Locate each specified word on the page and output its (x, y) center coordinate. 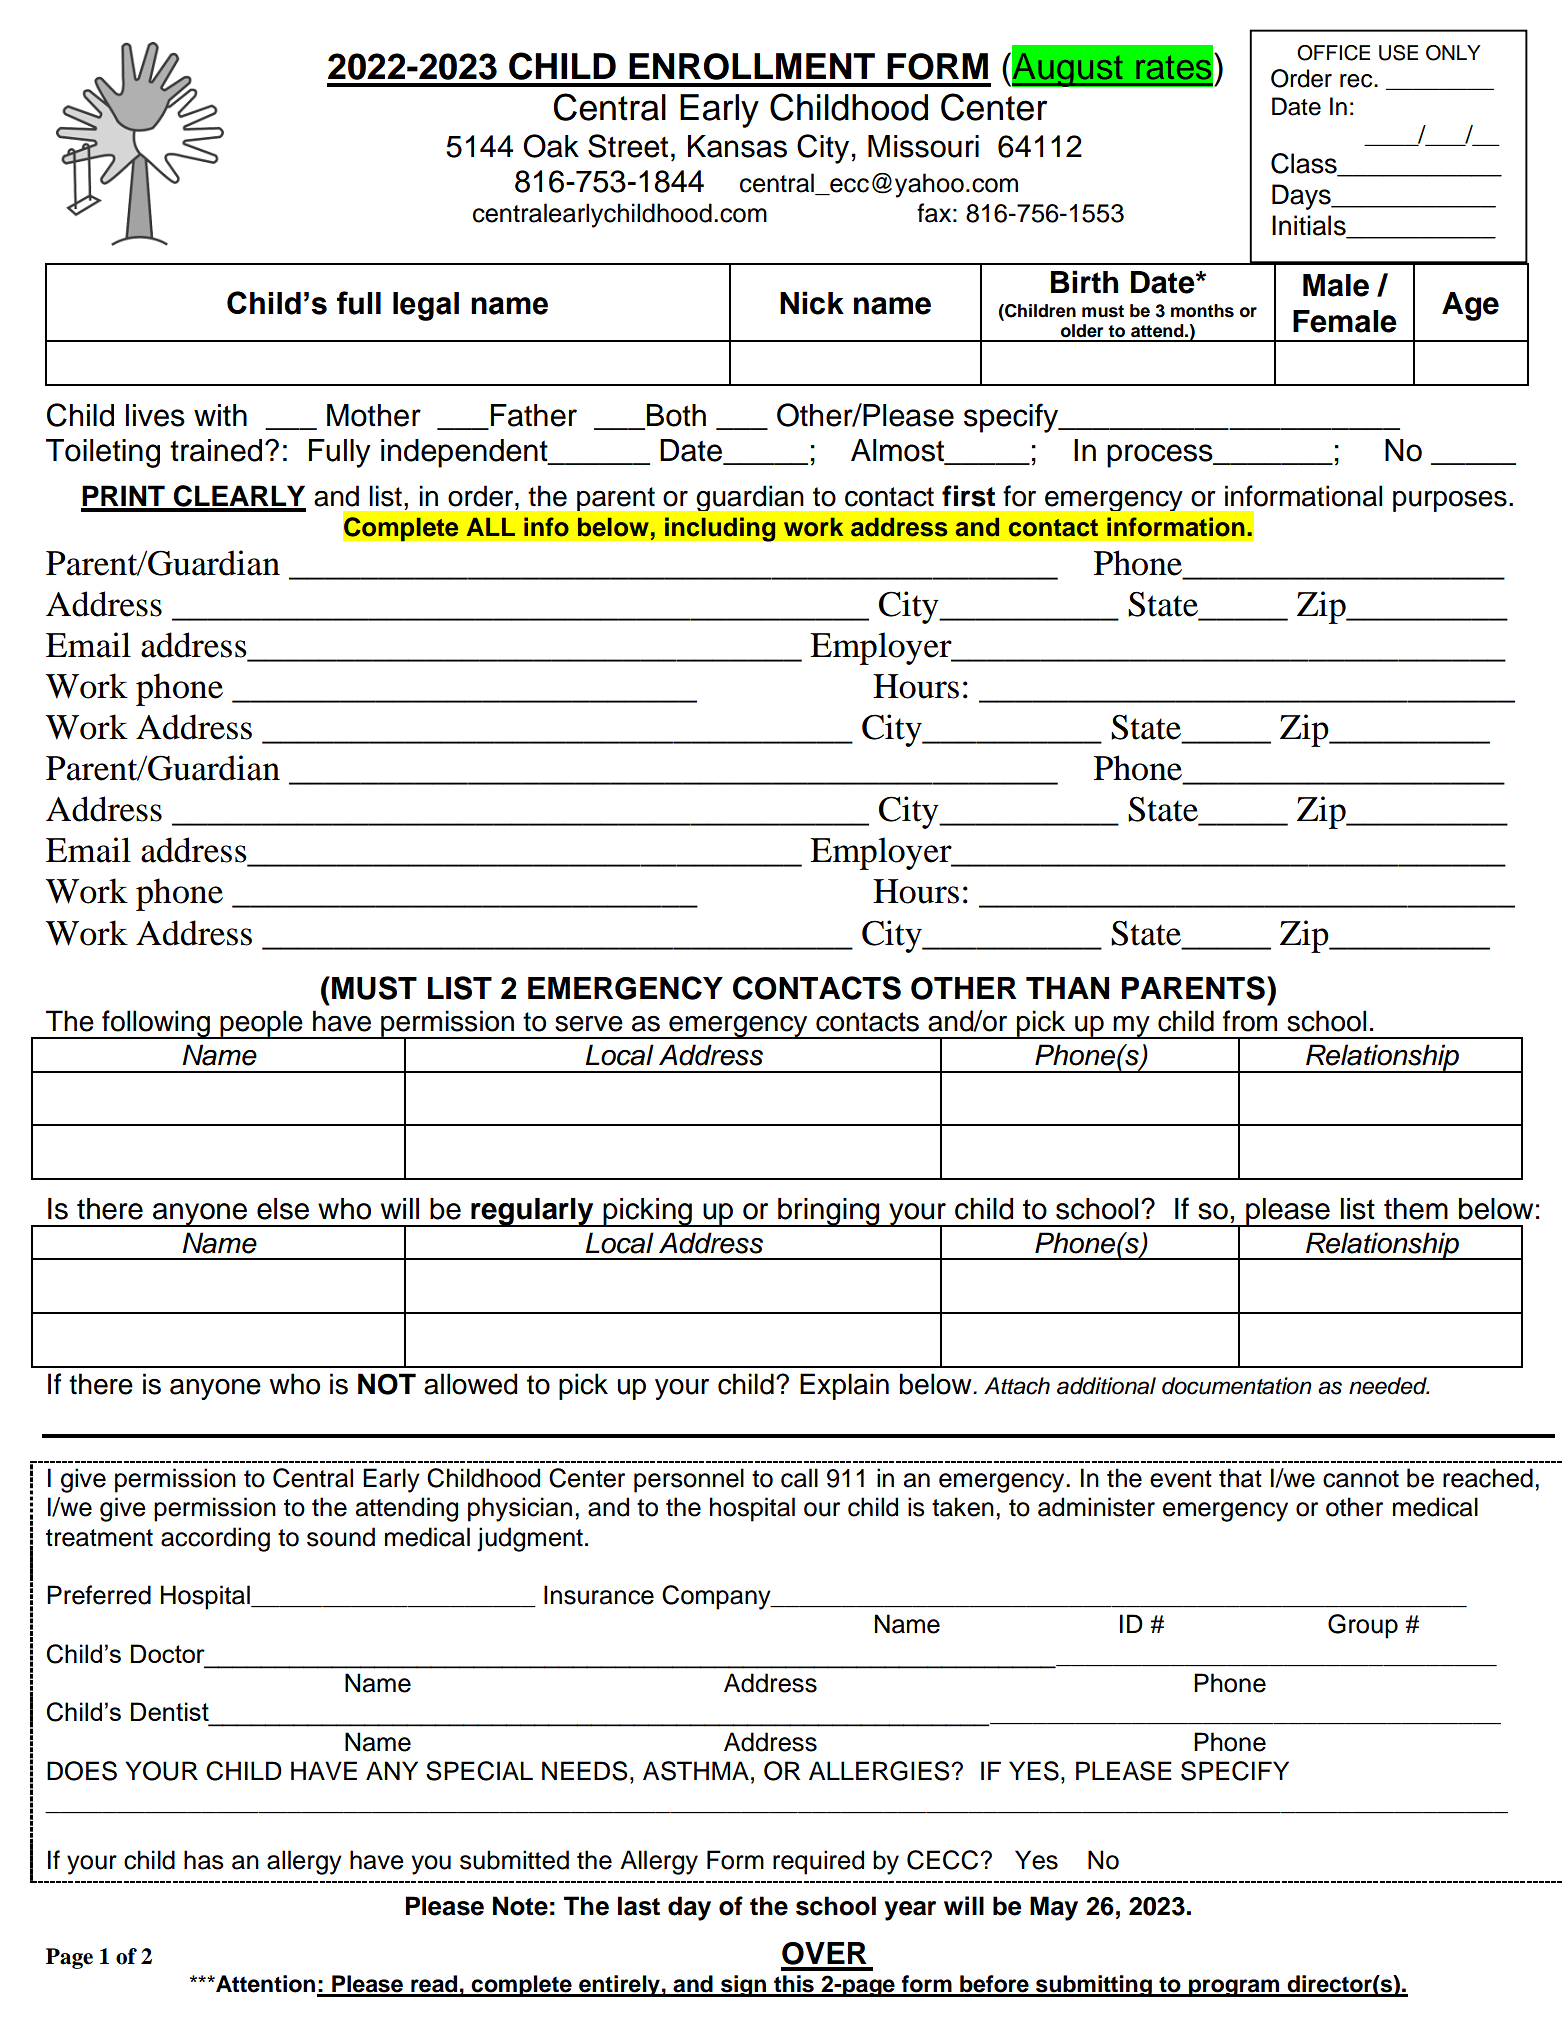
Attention (266, 1985)
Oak (551, 146)
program (1234, 1988)
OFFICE (1333, 53)
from (1250, 1021)
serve (589, 1024)
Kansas (737, 146)
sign (743, 1986)
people (261, 1024)
